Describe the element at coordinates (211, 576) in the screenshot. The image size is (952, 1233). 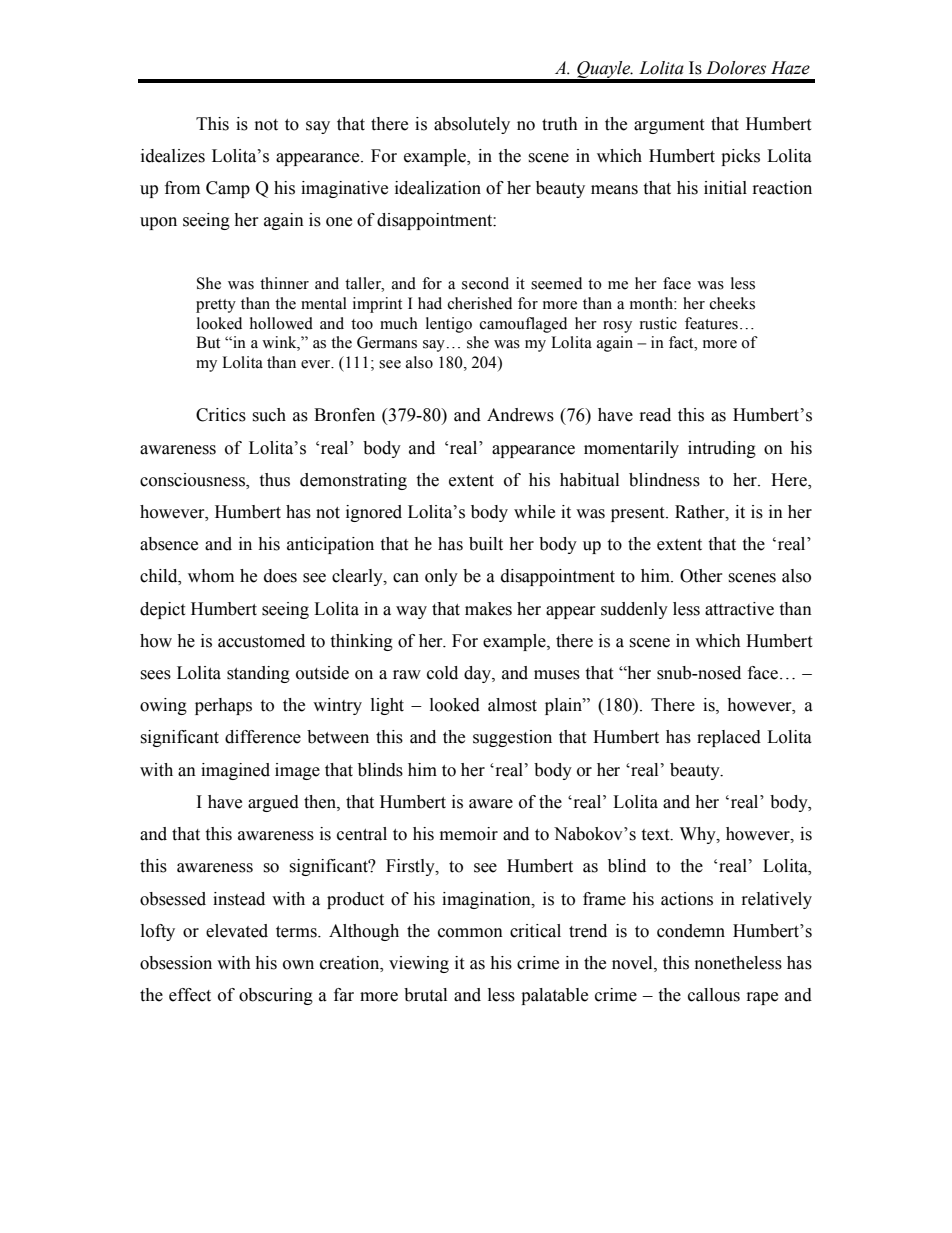
I see `whom` at that location.
